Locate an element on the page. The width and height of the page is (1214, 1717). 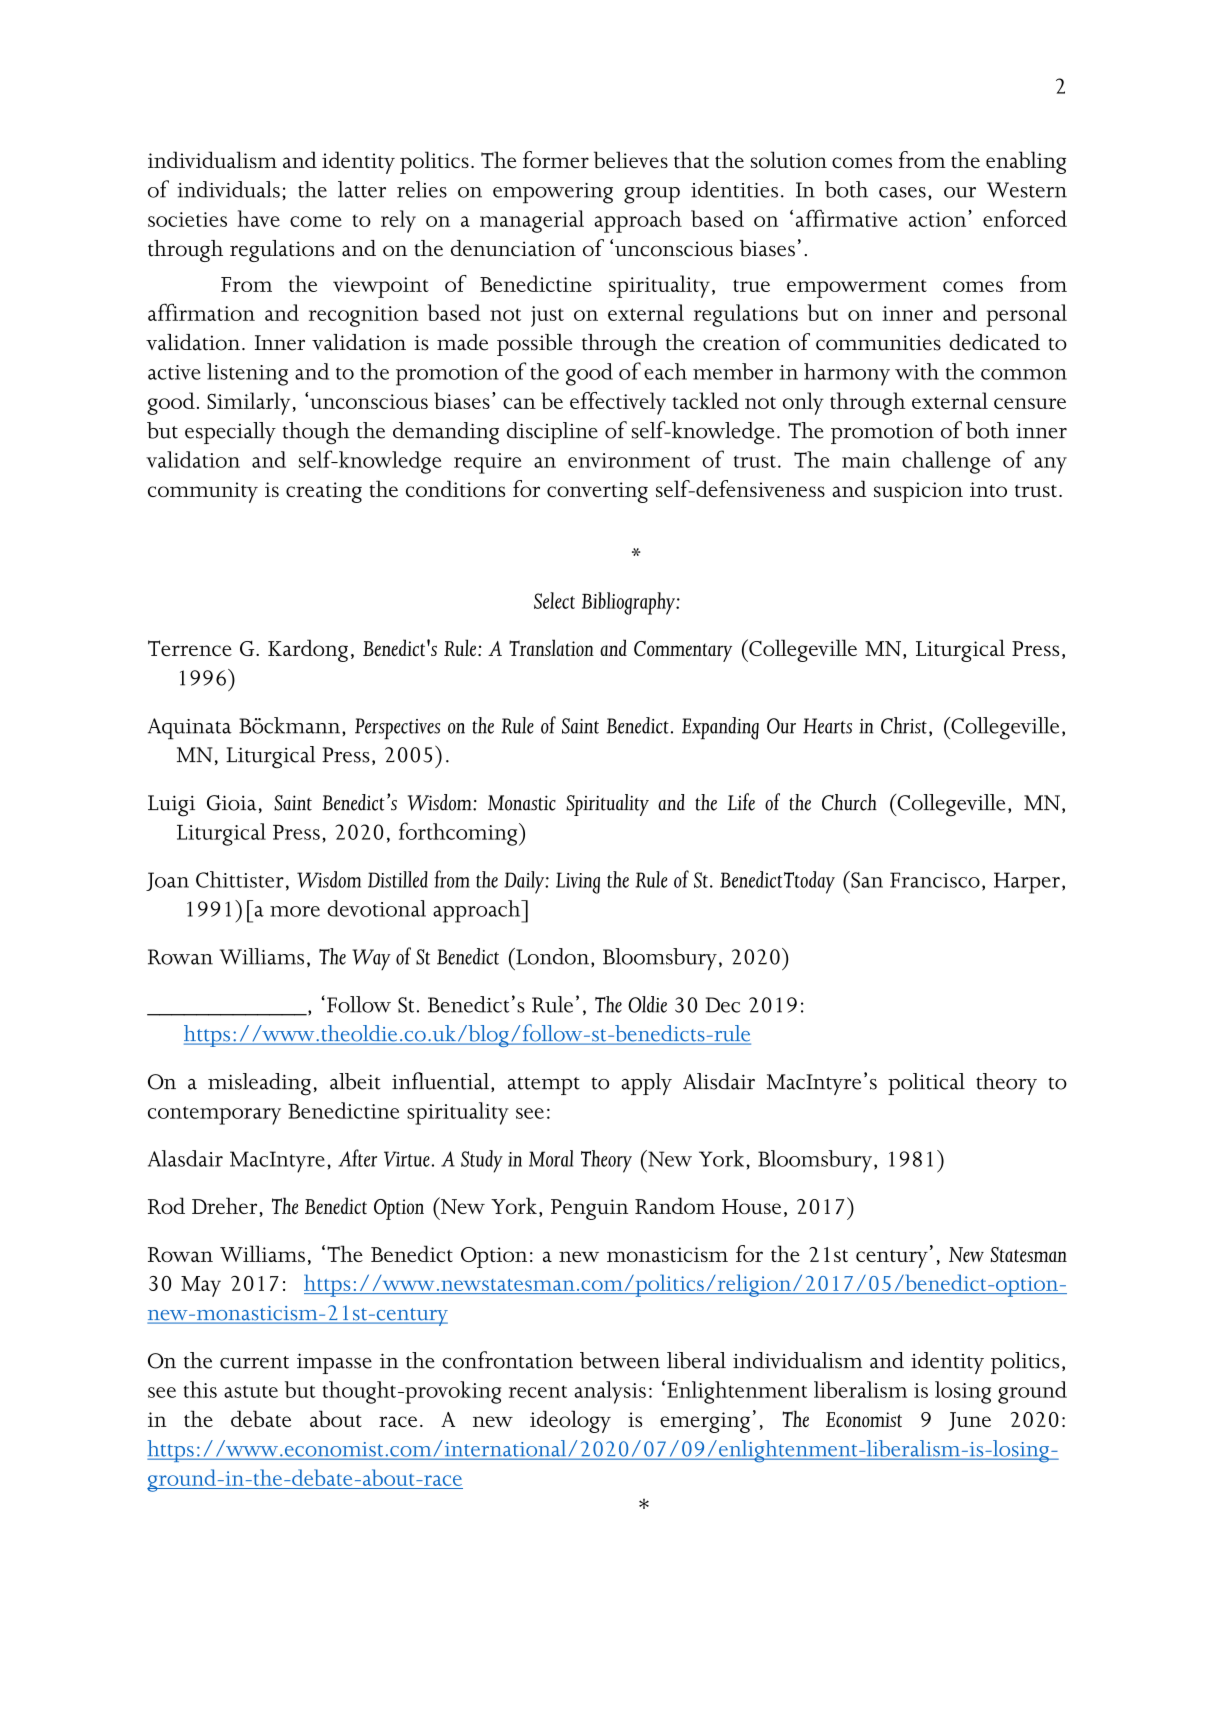
Gioia is located at coordinates (232, 803).
